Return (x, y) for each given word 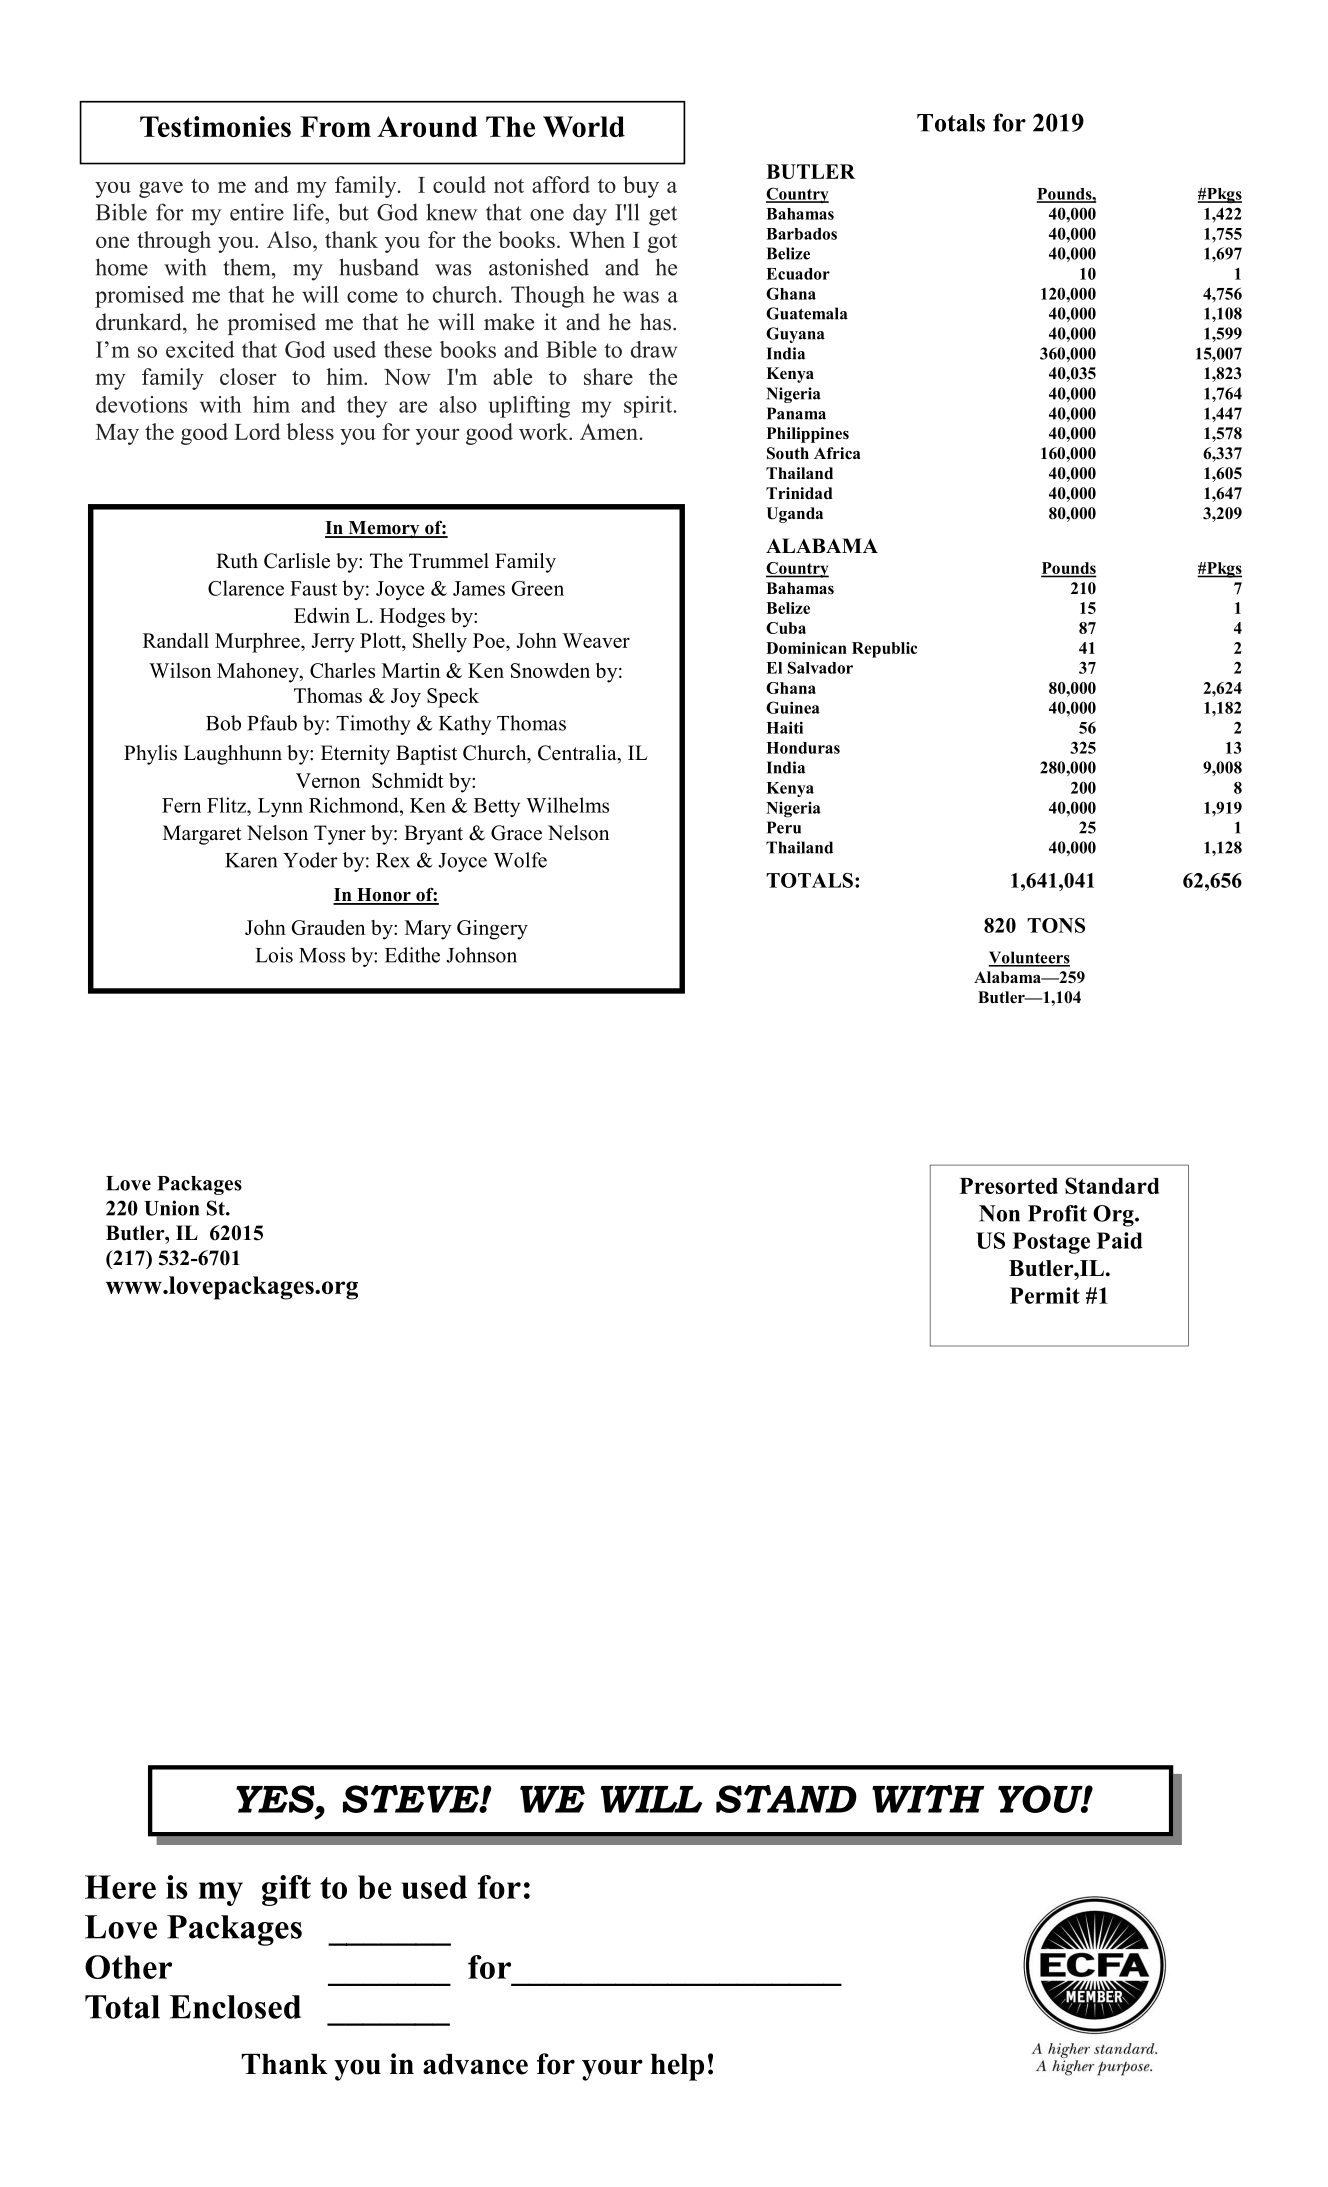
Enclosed (235, 2007)
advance (475, 2064)
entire (257, 212)
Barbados (801, 234)
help (677, 2067)
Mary (428, 930)
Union (171, 1208)
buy (641, 187)
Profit (1057, 1213)
